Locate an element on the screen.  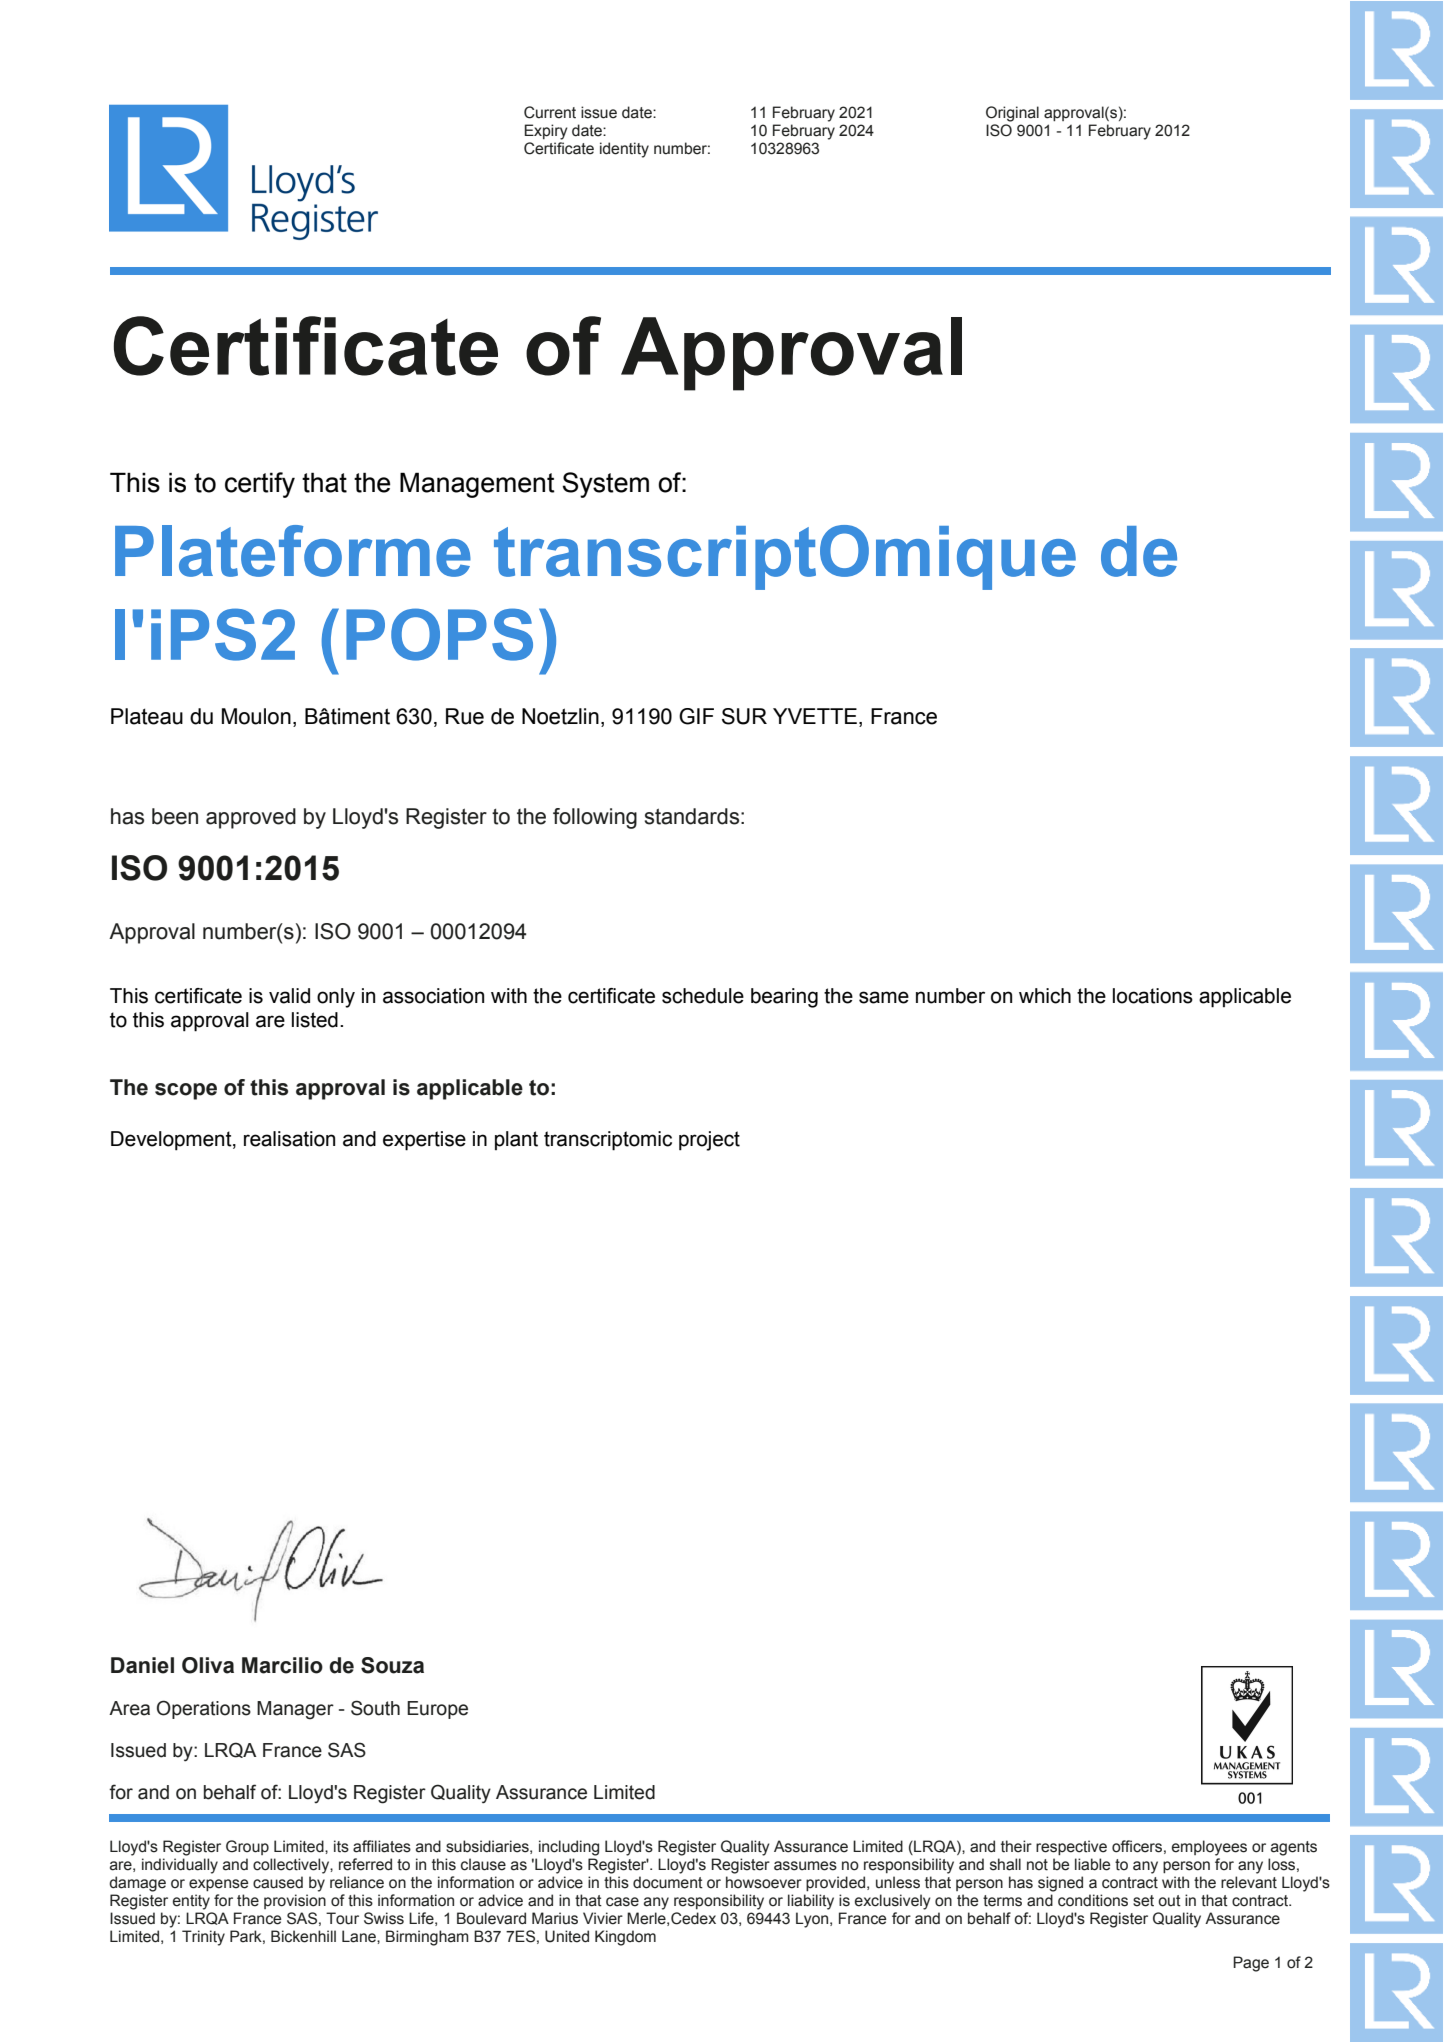
GIF is located at coordinates (696, 716).
